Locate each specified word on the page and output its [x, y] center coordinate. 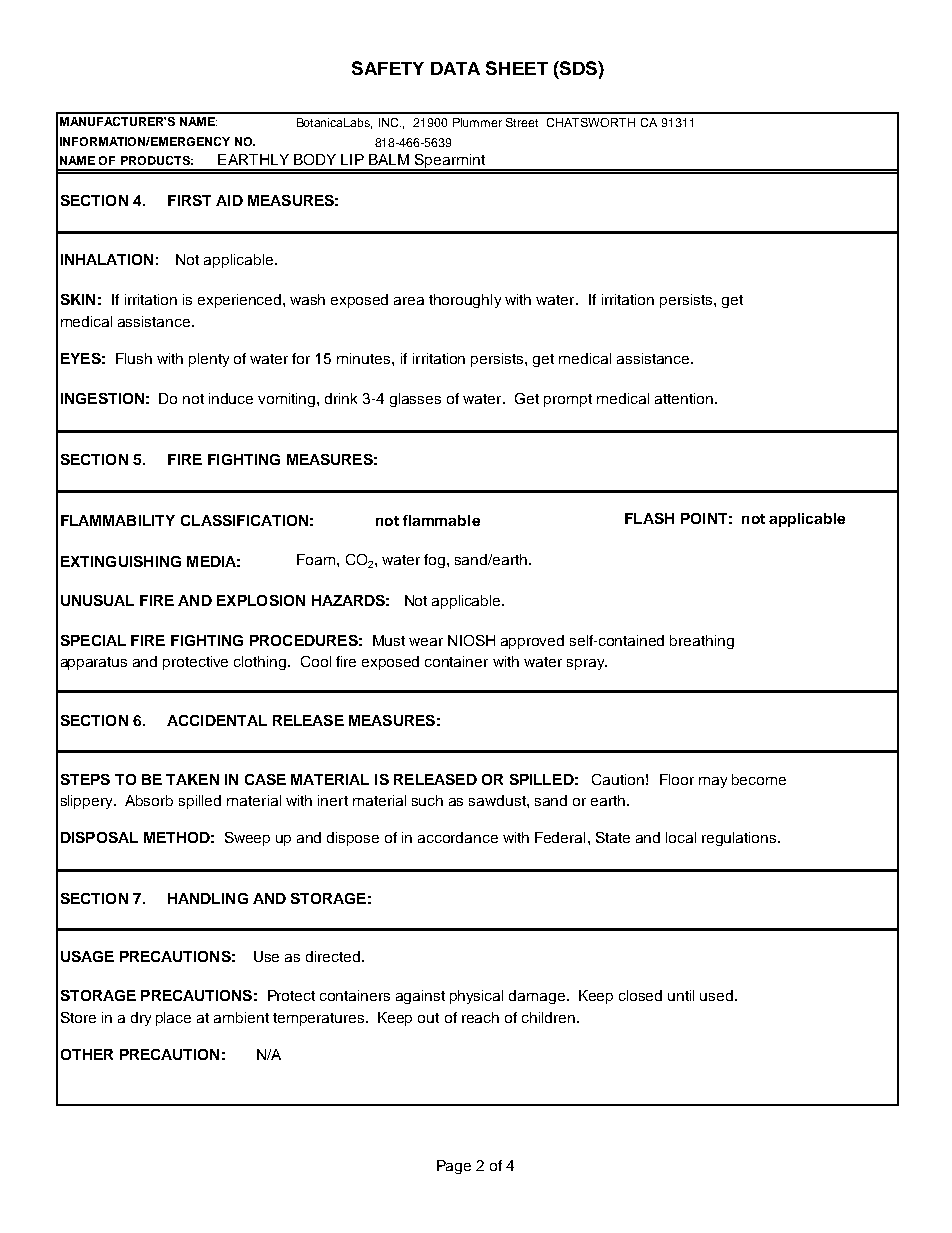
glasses [415, 400]
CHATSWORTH [591, 122]
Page [454, 1167]
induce [231, 398]
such [427, 800]
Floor [677, 779]
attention [684, 398]
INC [390, 122]
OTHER [87, 1054]
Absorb [149, 800]
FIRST [189, 200]
